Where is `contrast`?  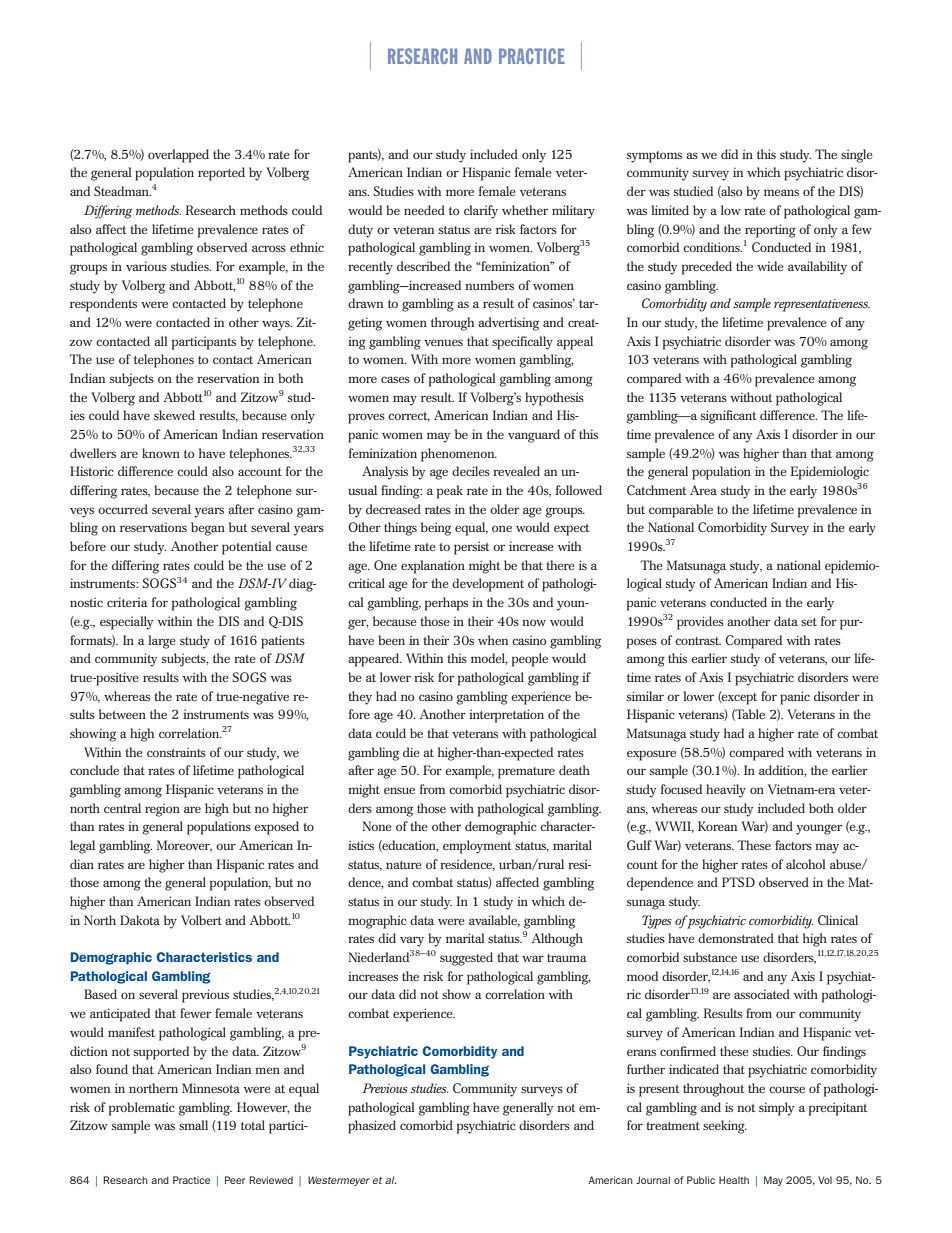
contrast is located at coordinates (698, 641).
